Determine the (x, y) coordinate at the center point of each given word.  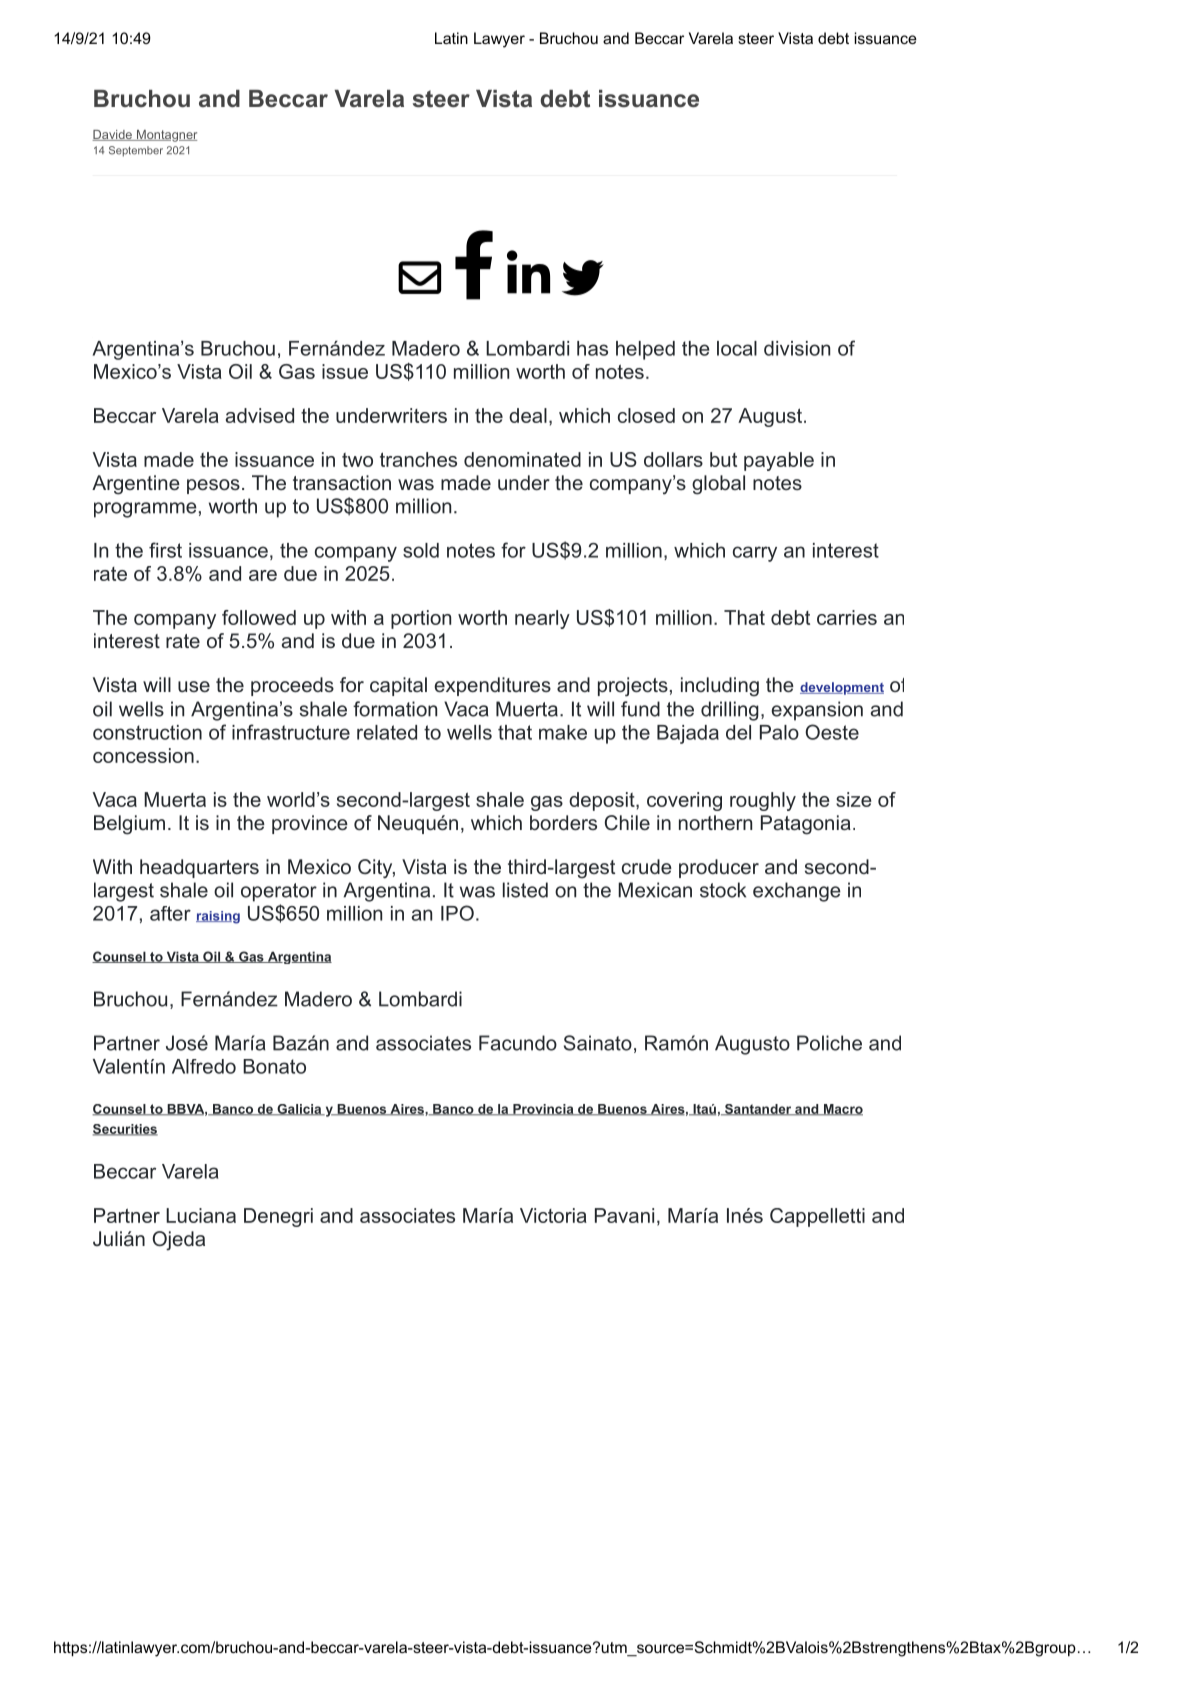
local (737, 348)
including (720, 687)
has (592, 348)
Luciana (201, 1215)
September (136, 151)
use (194, 686)
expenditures (492, 686)
